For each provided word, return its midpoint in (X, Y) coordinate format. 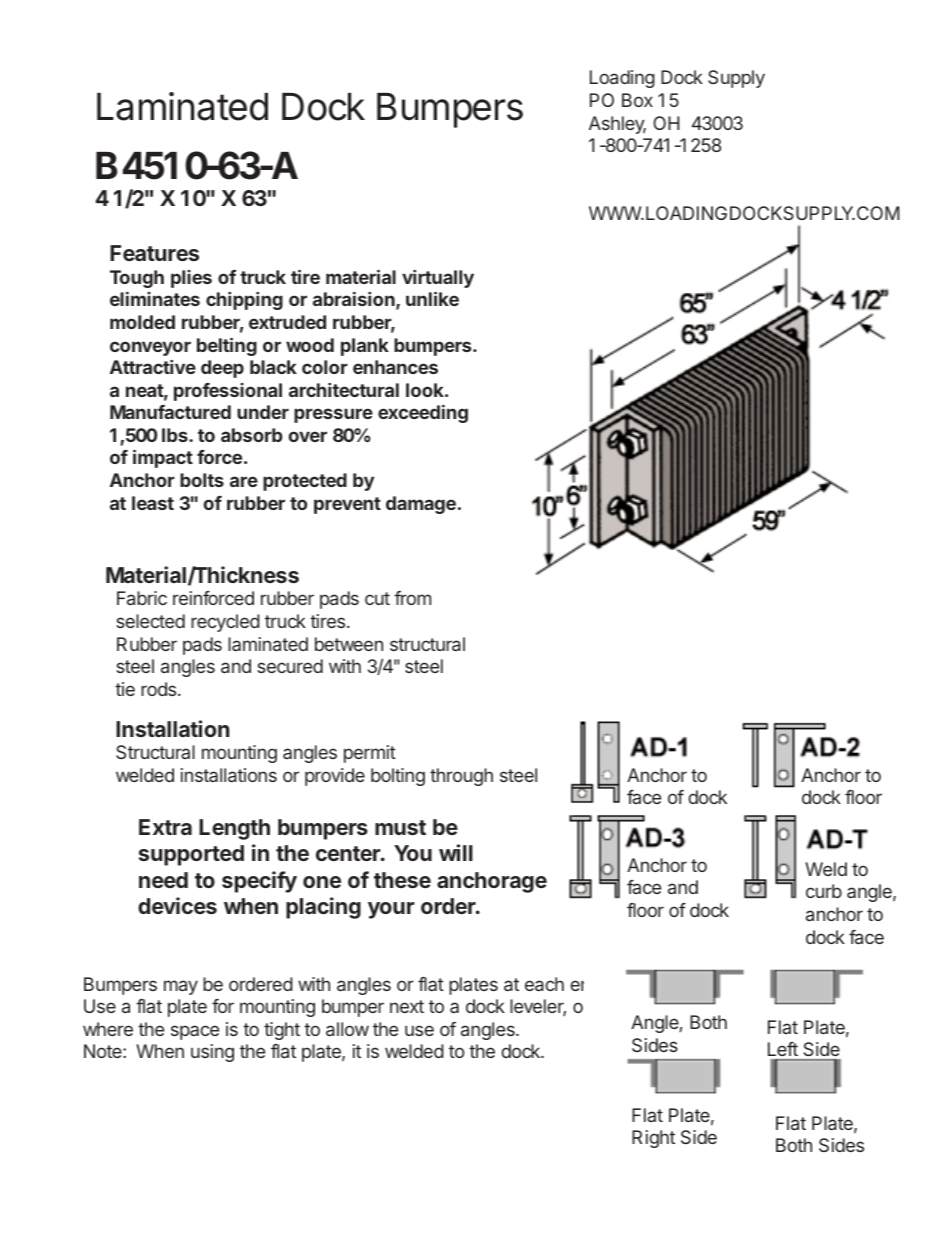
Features (154, 253)
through (461, 777)
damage (421, 505)
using (212, 1053)
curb (824, 891)
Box (637, 100)
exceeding (423, 414)
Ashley (617, 125)
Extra (165, 827)
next (407, 1006)
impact (163, 458)
